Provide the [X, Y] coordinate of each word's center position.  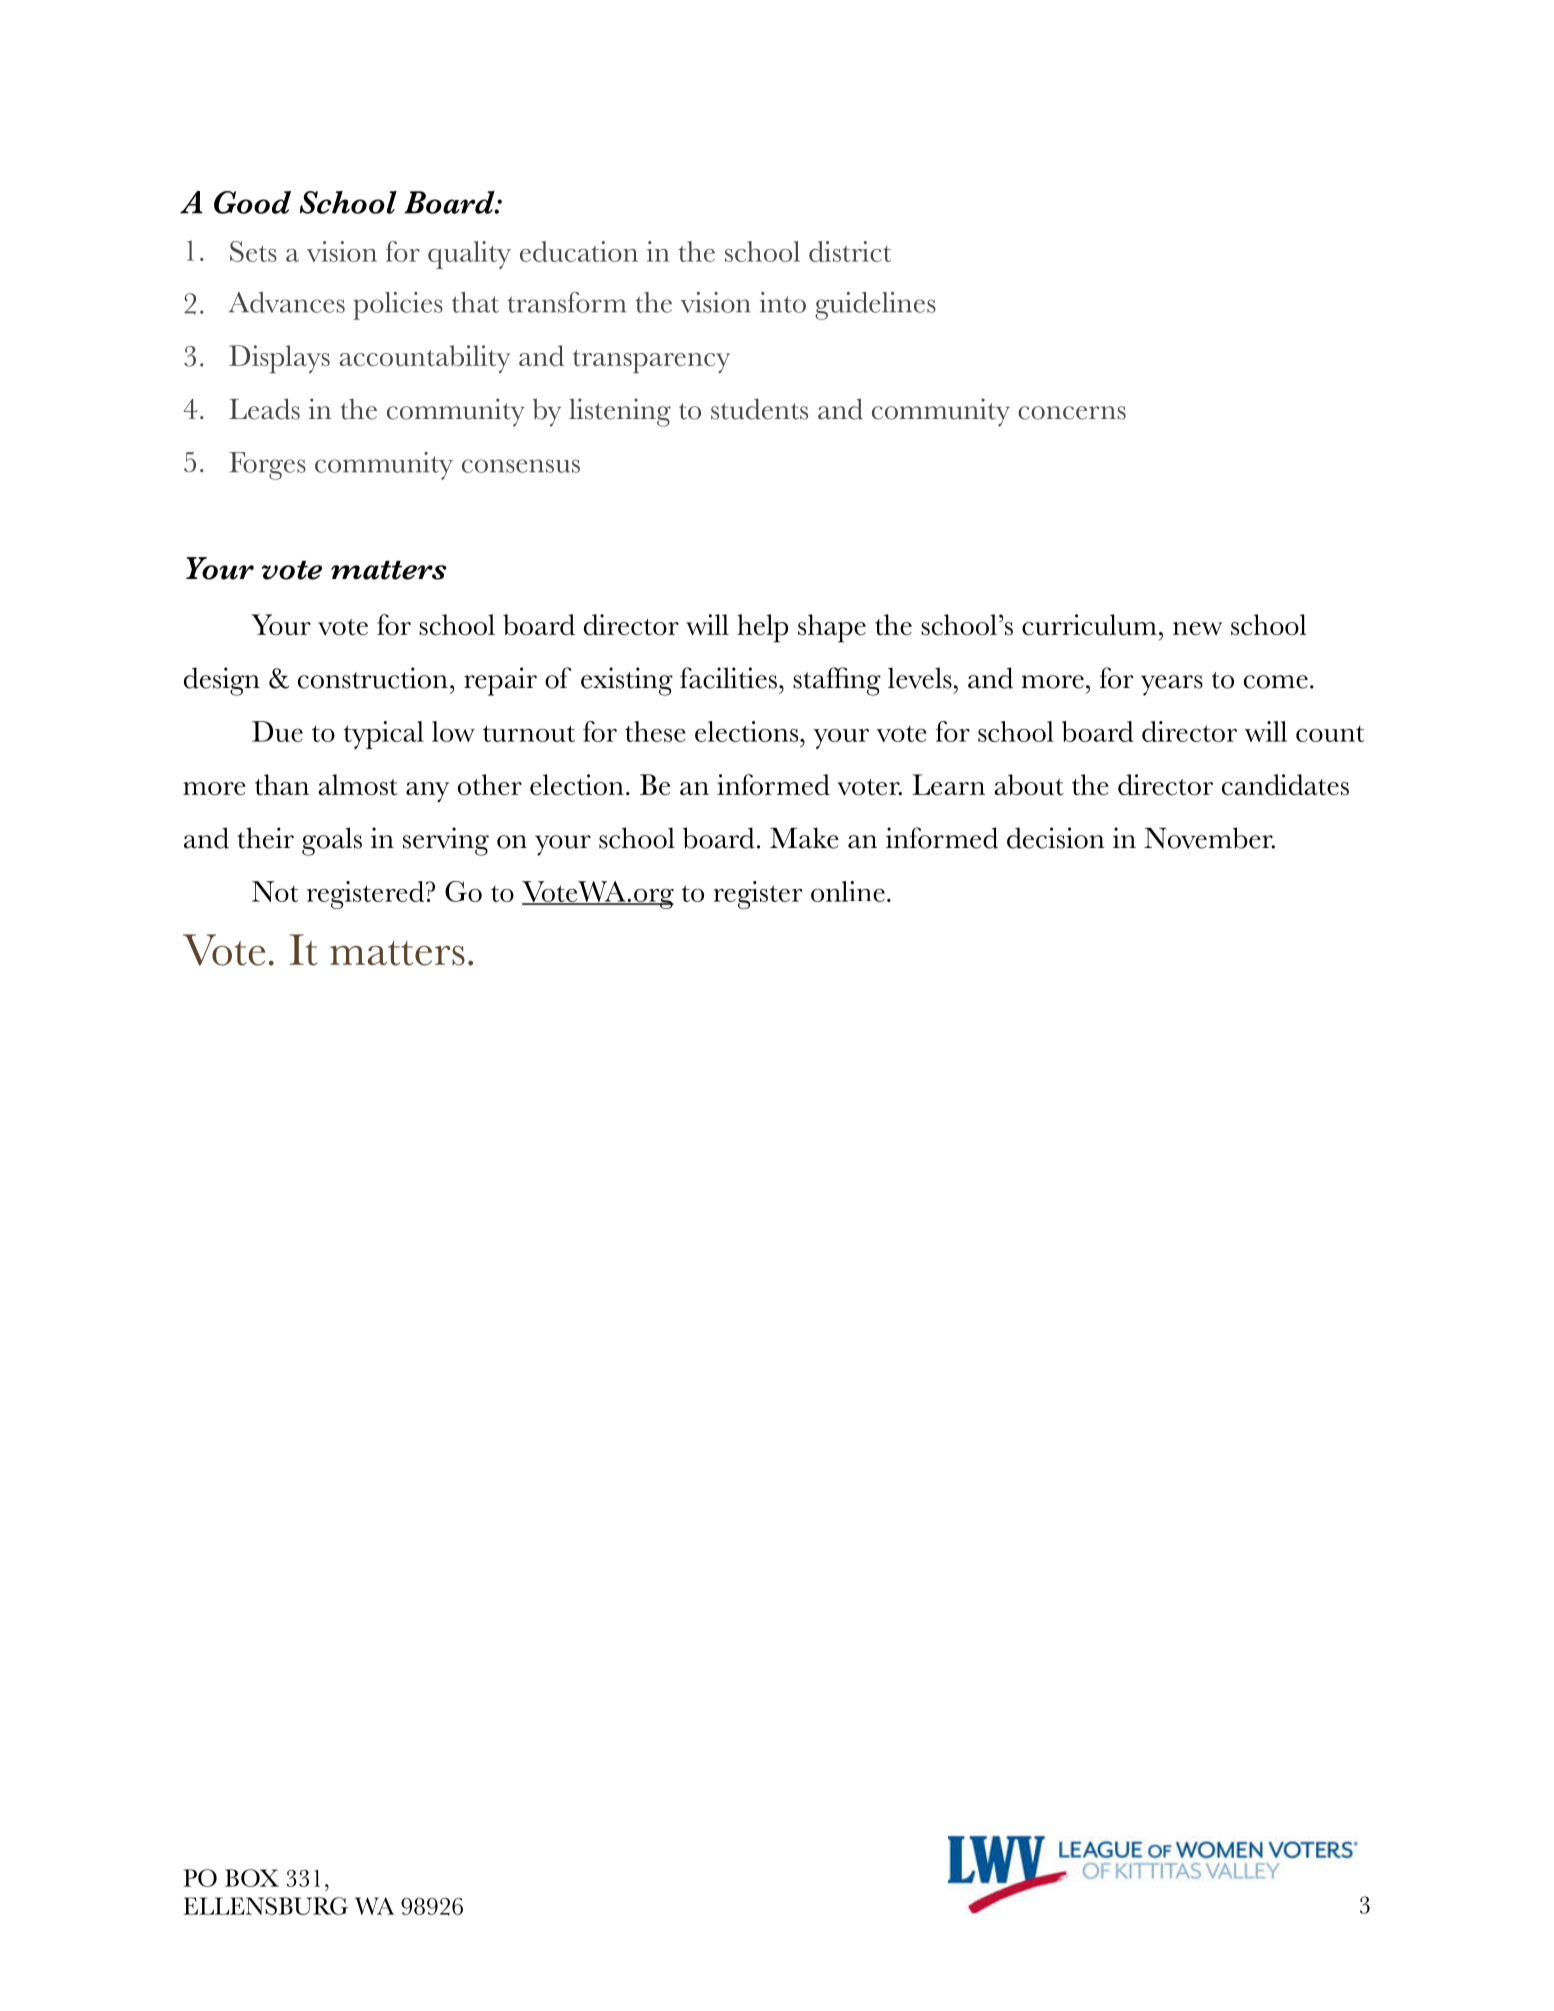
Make [804, 838]
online [848, 891]
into [783, 302]
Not [275, 891]
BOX [252, 1878]
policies [398, 306]
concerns [1072, 413]
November [1209, 838]
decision [1056, 838]
